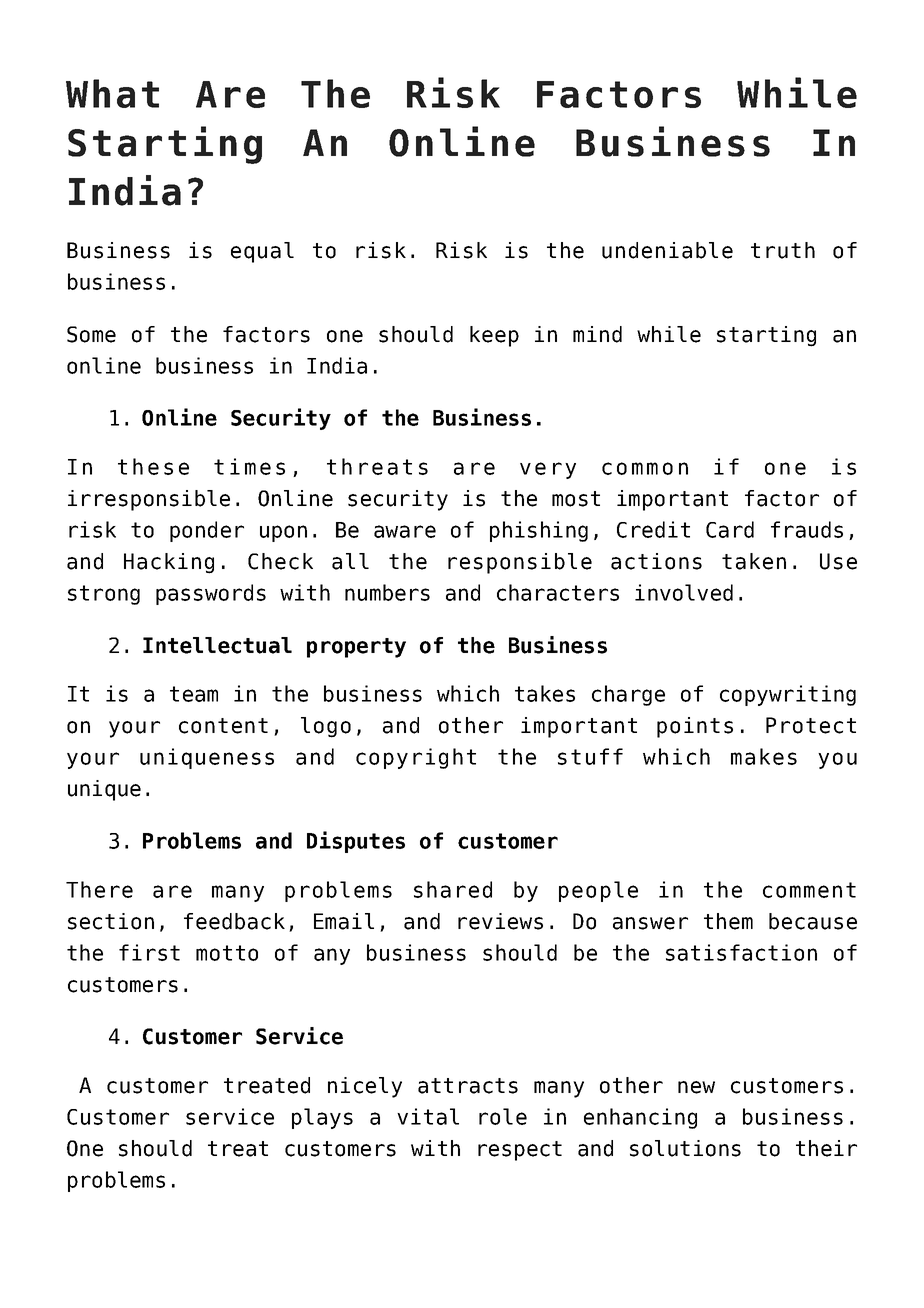  Describe the element at coordinates (416, 758) in the image. I see `copyright` at that location.
